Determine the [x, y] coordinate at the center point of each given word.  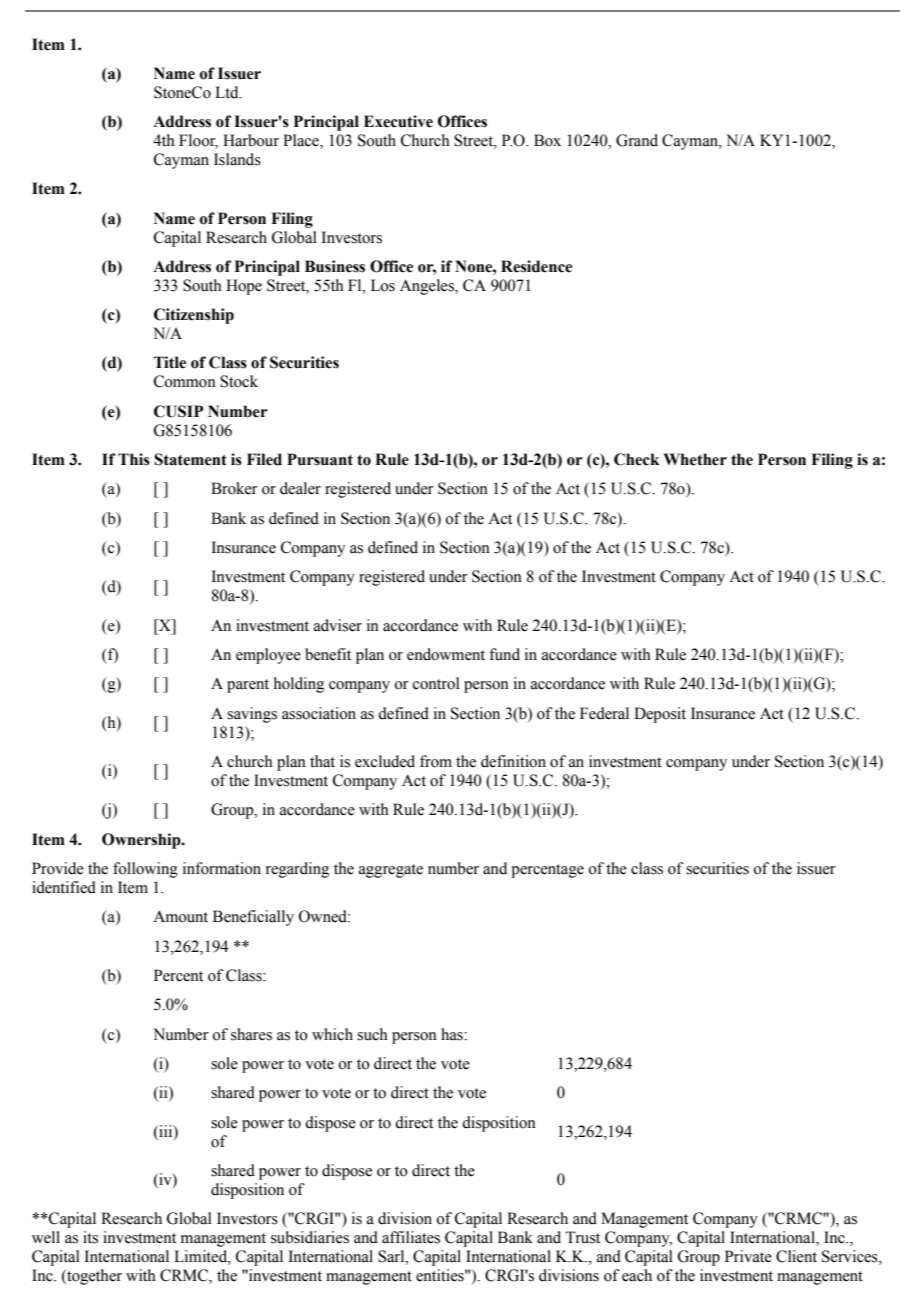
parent [248, 686]
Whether [695, 459]
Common [185, 381]
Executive [398, 121]
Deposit [660, 715]
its [90, 1237]
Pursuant [320, 459]
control [436, 683]
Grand [637, 140]
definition [513, 761]
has [453, 1034]
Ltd [228, 92]
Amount [180, 916]
